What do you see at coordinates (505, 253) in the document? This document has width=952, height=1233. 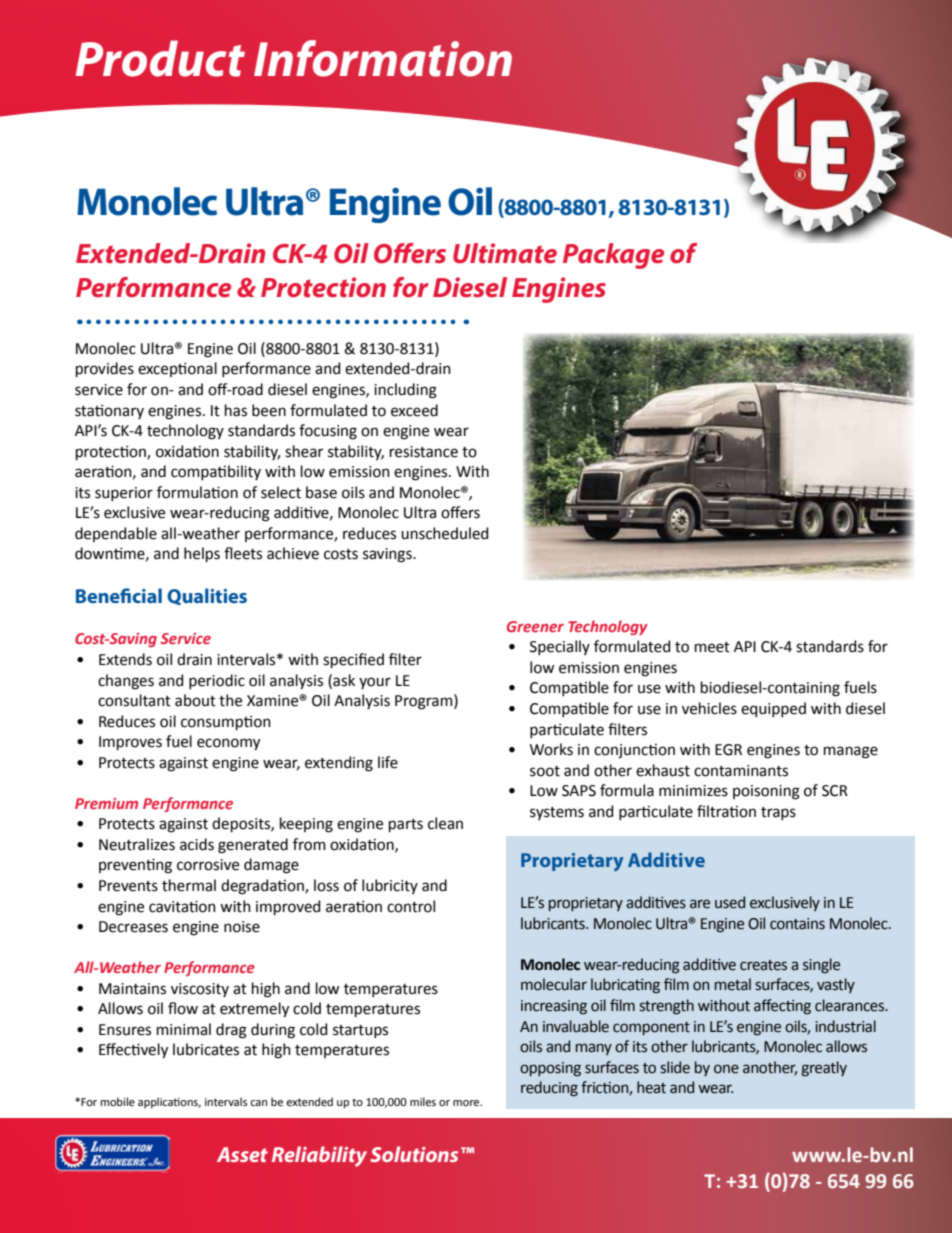 I see `Ultimate` at bounding box center [505, 253].
